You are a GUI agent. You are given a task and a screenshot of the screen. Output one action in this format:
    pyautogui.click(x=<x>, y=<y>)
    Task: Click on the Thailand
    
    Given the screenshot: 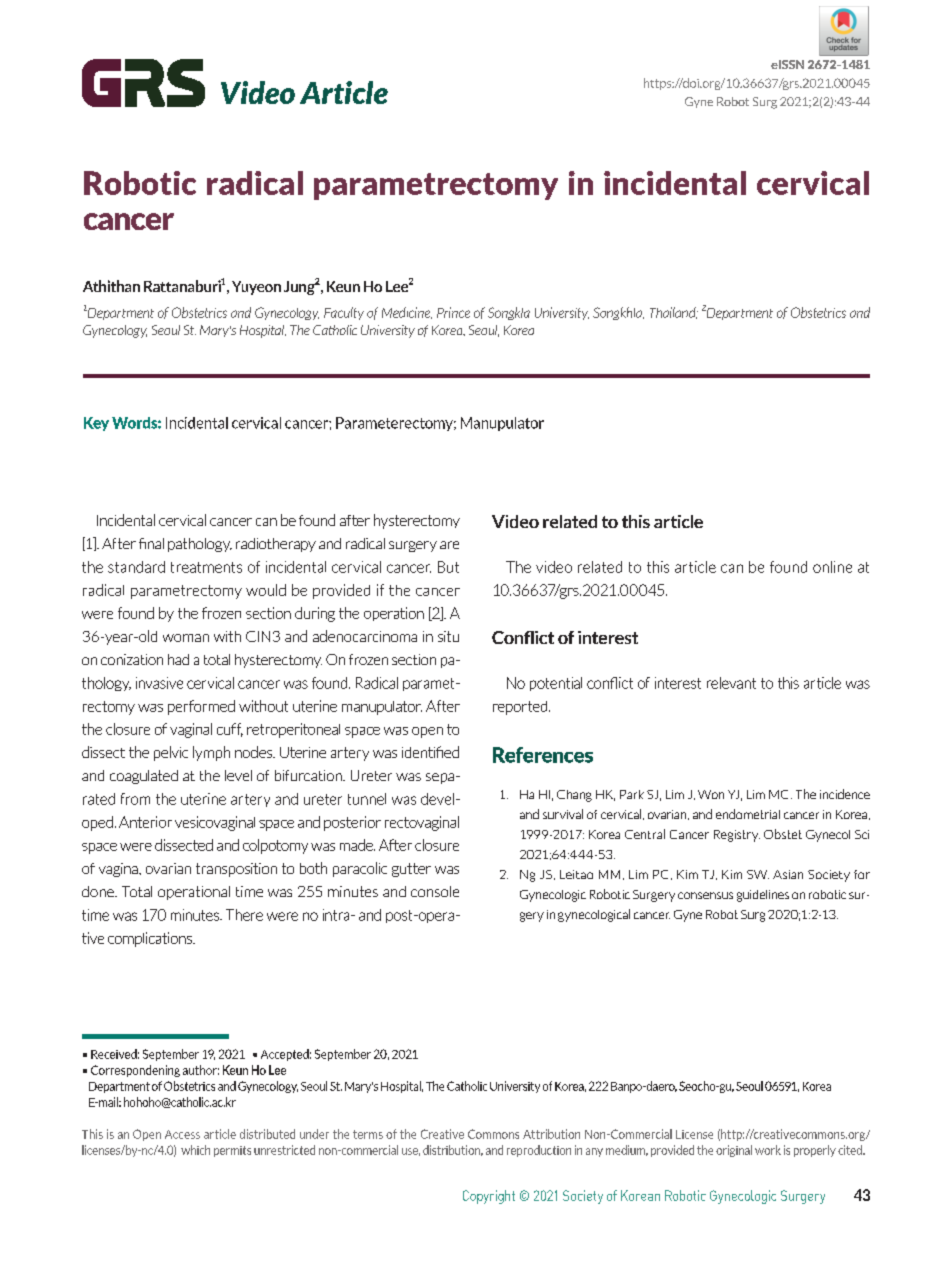 What is the action you would take?
    pyautogui.click(x=674, y=313)
